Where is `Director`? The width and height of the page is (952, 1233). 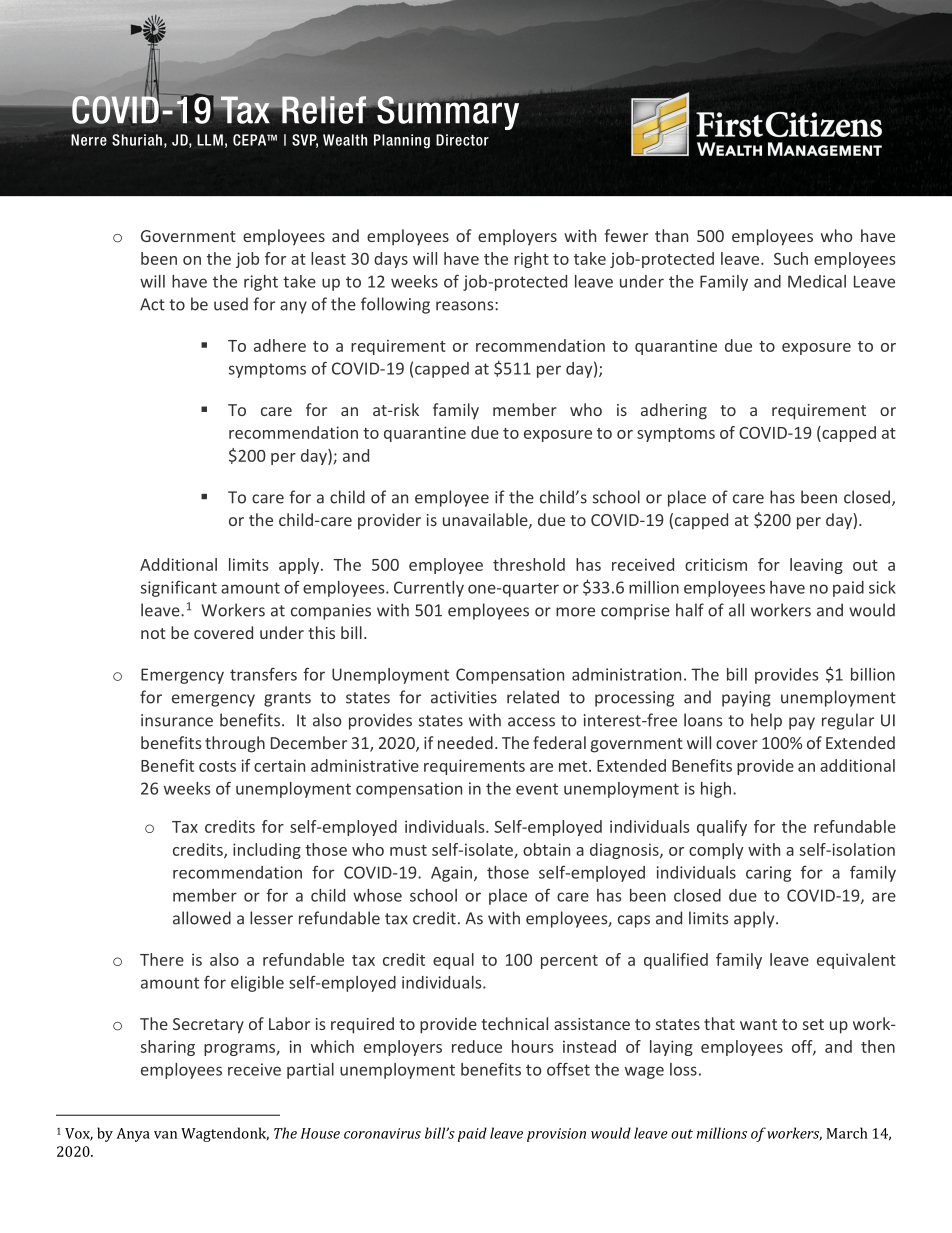
Director is located at coordinates (462, 140).
